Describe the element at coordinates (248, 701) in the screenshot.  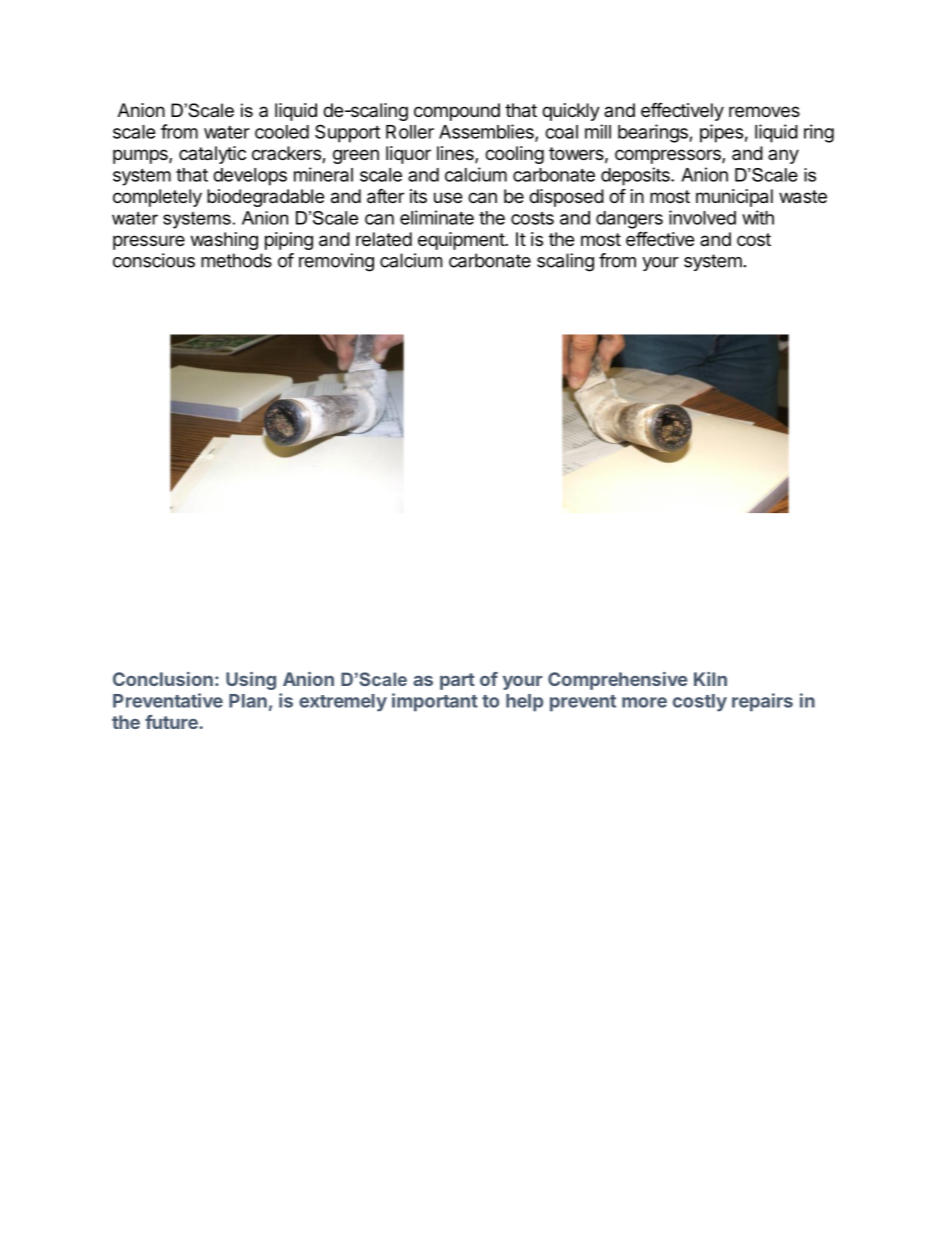
I see `Plan` at that location.
